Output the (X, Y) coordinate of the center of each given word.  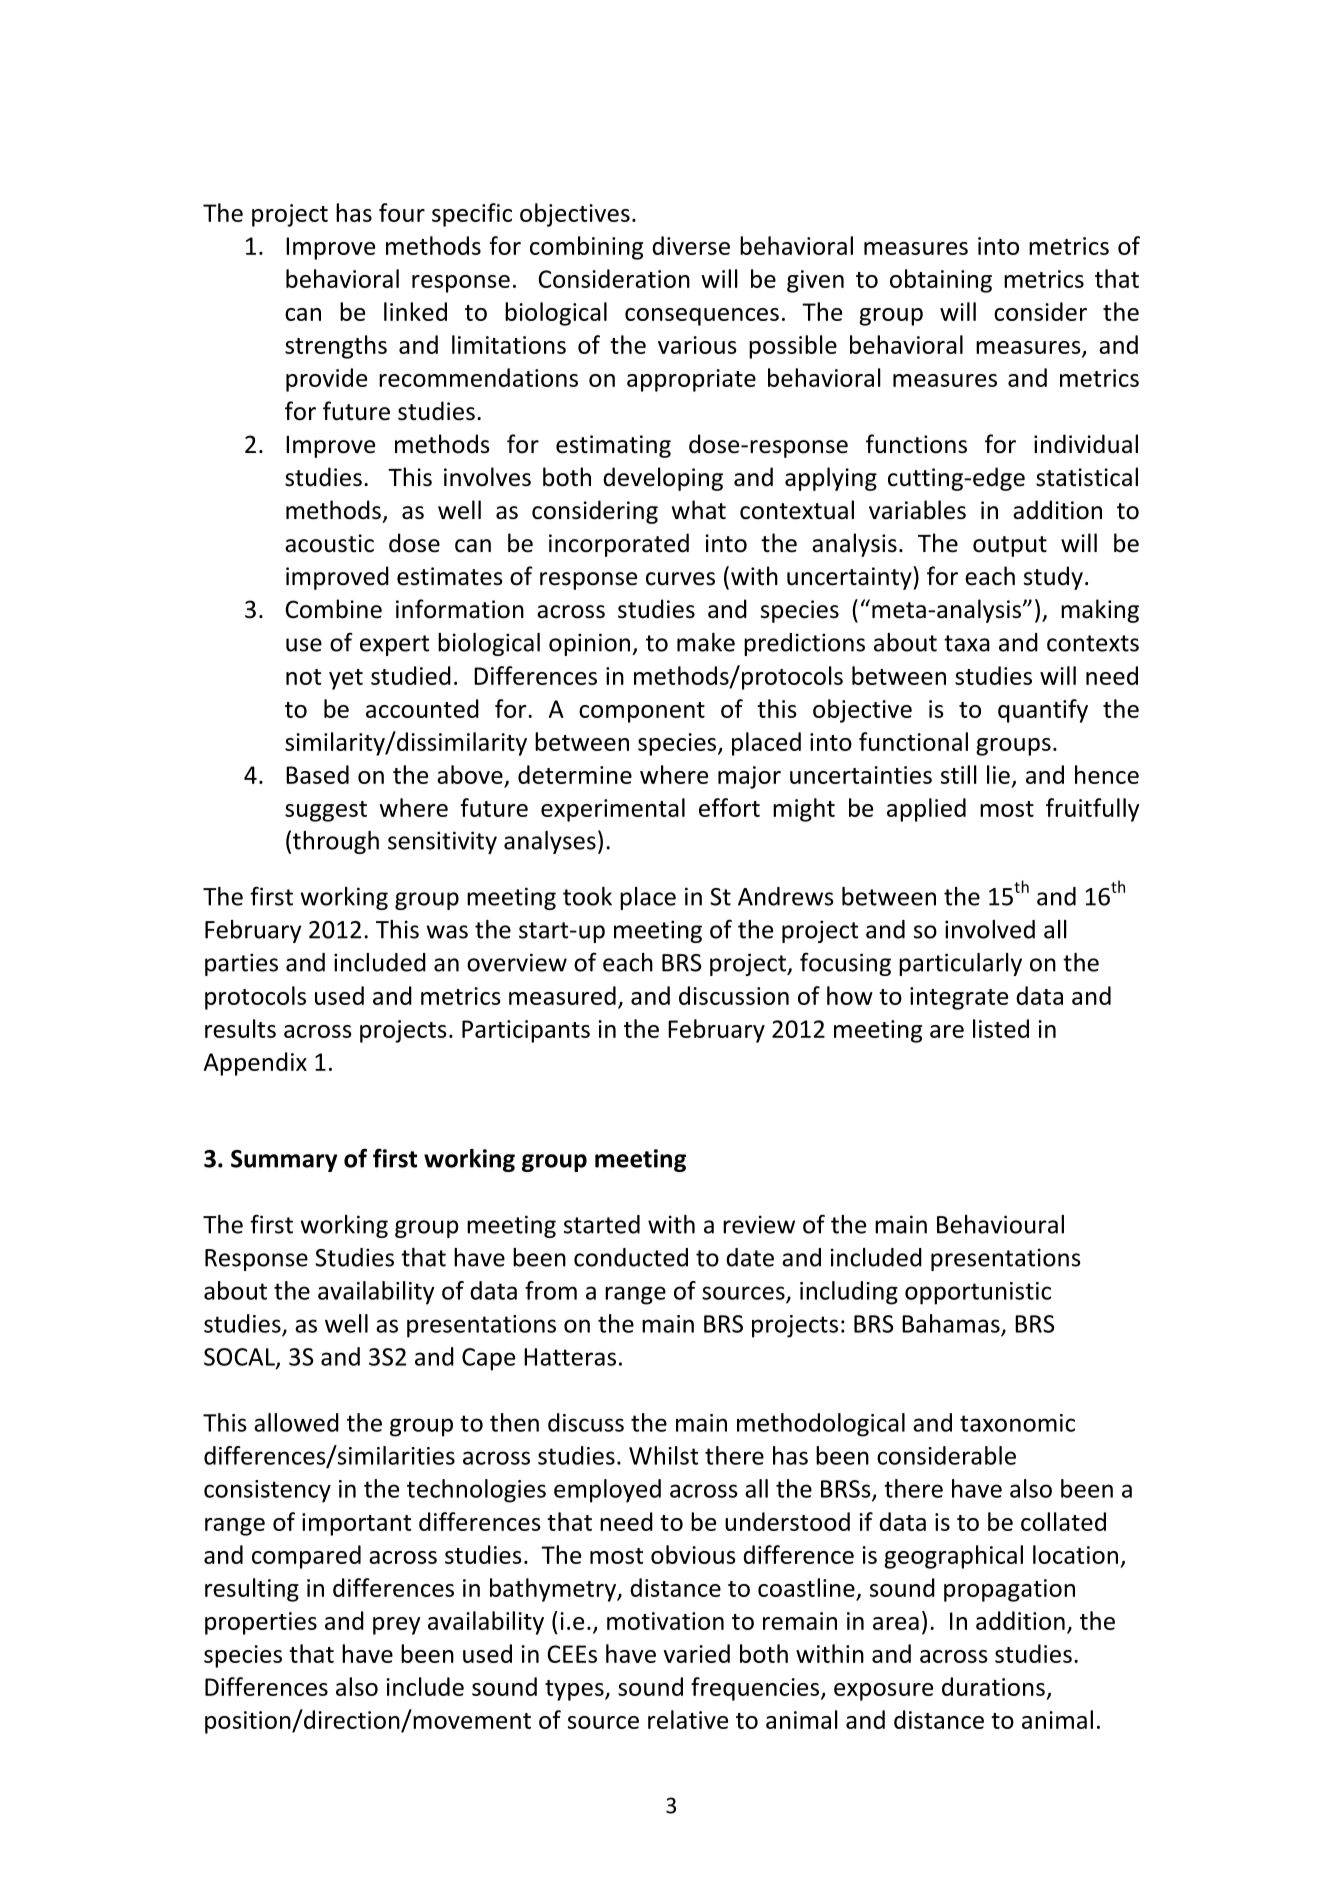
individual (1086, 444)
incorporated (619, 545)
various (697, 345)
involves (487, 477)
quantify (1043, 711)
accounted (422, 708)
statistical (1087, 477)
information (460, 609)
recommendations (478, 377)
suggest (326, 811)
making (1100, 611)
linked (415, 311)
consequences (702, 317)
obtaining (941, 281)
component (642, 712)
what (699, 510)
